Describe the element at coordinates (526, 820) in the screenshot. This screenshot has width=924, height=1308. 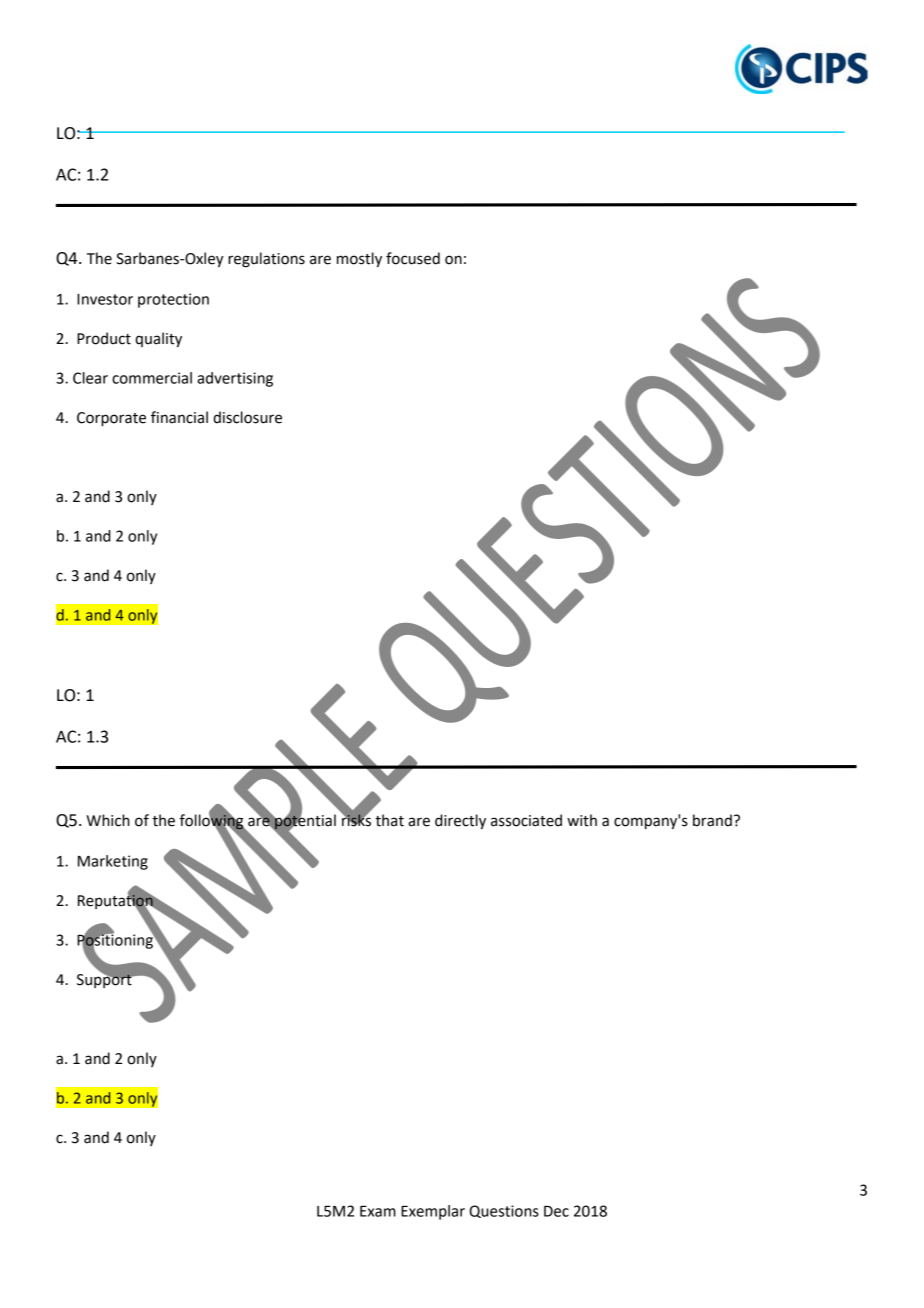
I see `associated` at that location.
